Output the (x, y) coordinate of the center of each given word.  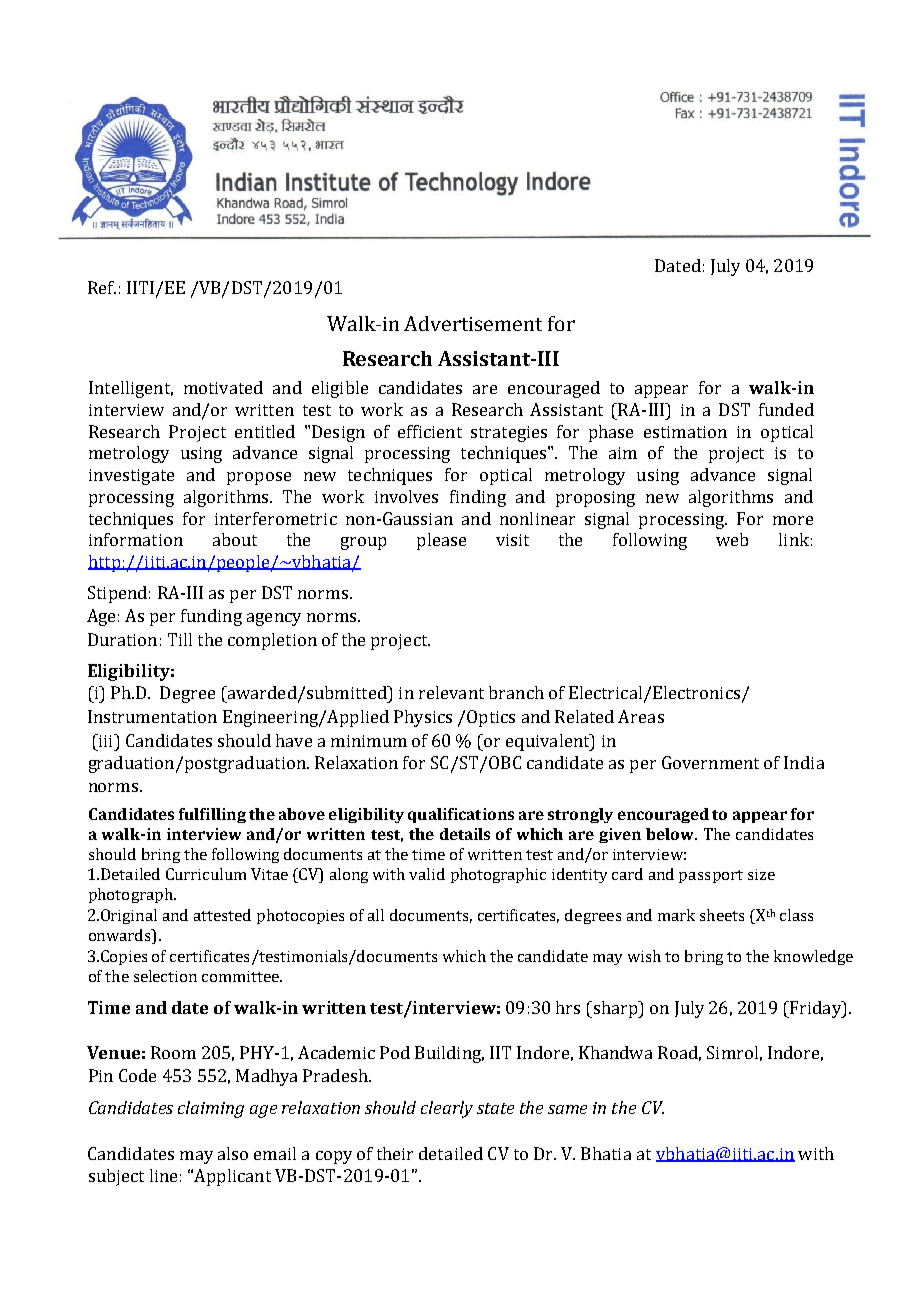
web (732, 539)
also (233, 1153)
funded (786, 409)
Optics (491, 718)
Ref (102, 287)
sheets (722, 915)
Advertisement (473, 323)
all (376, 915)
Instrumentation (152, 716)
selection (165, 976)
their (395, 1153)
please (441, 541)
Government (710, 762)
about (235, 539)
